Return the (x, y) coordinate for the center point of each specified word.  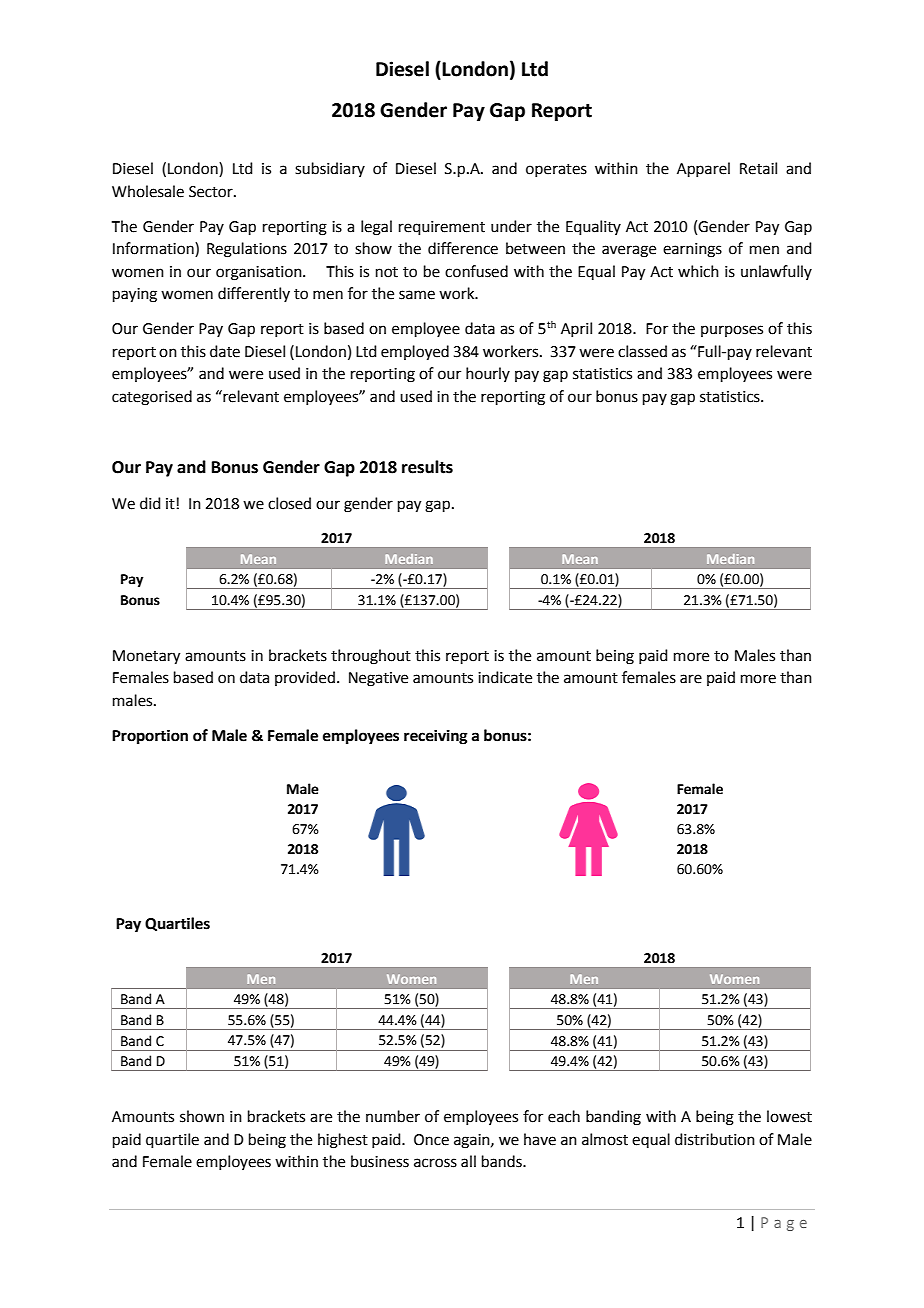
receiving (436, 737)
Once (431, 1140)
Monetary (146, 657)
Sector (212, 192)
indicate (505, 677)
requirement (442, 228)
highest (343, 1141)
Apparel (703, 169)
